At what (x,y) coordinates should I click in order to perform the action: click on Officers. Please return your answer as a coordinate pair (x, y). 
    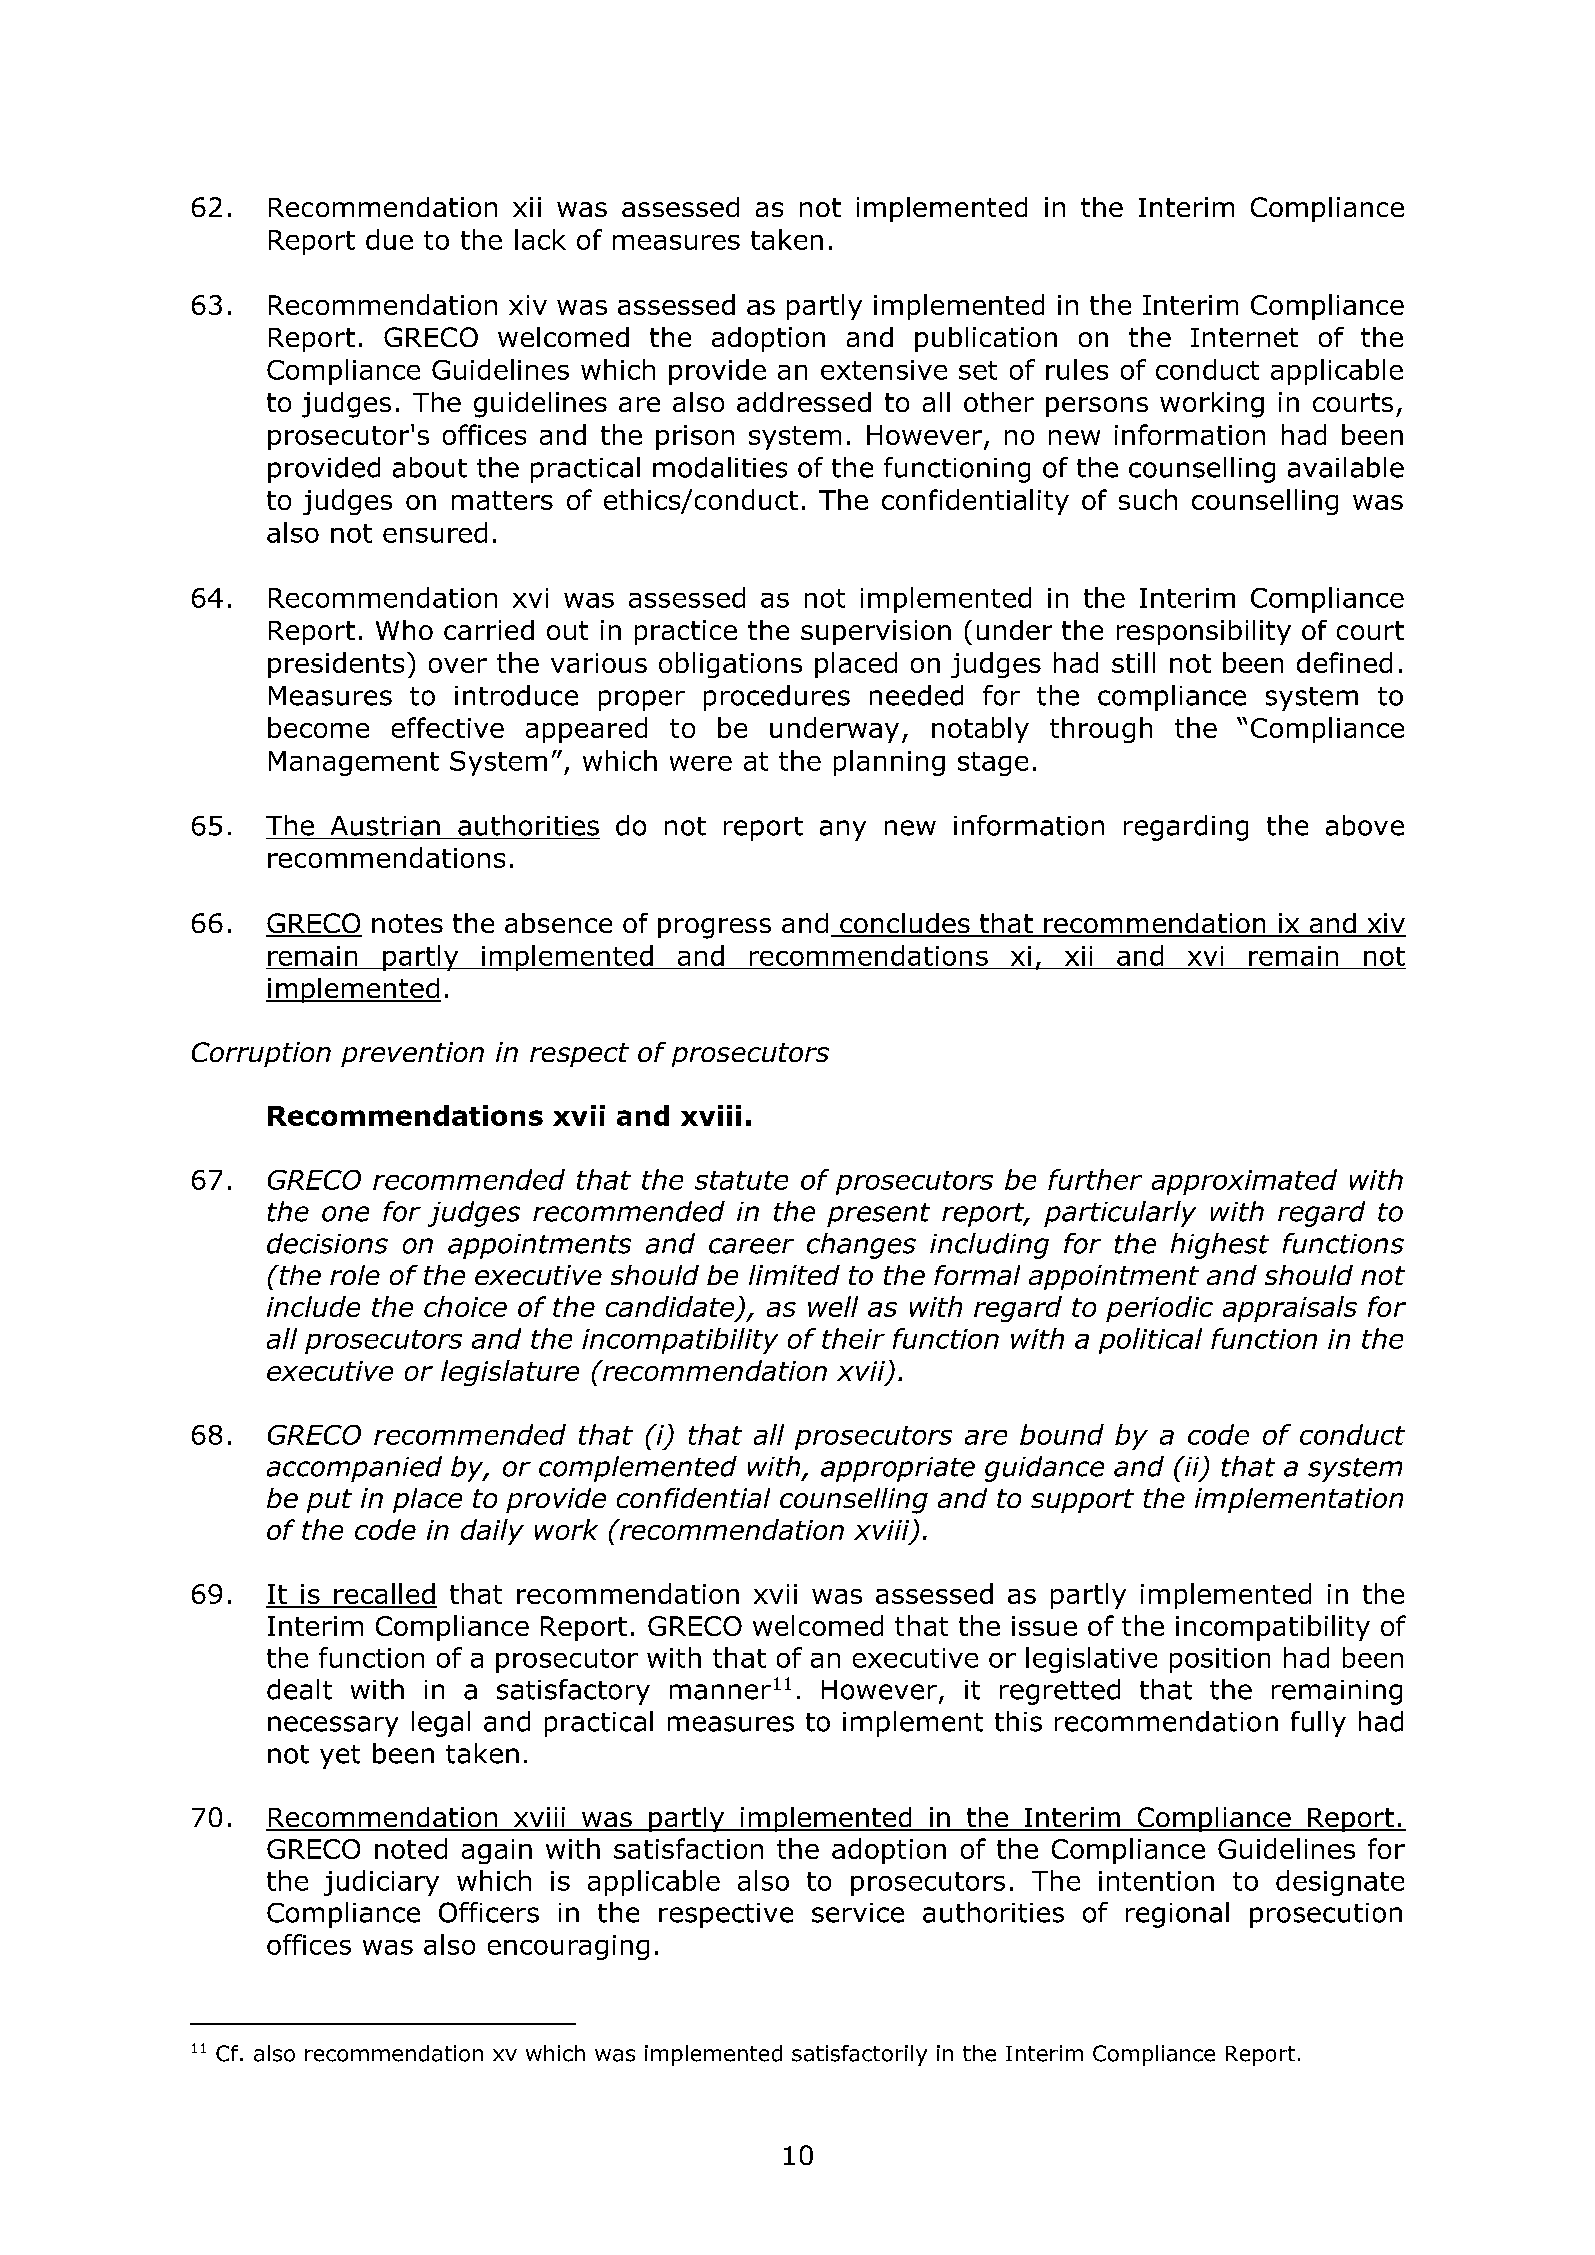
    Looking at the image, I should click on (489, 1912).
